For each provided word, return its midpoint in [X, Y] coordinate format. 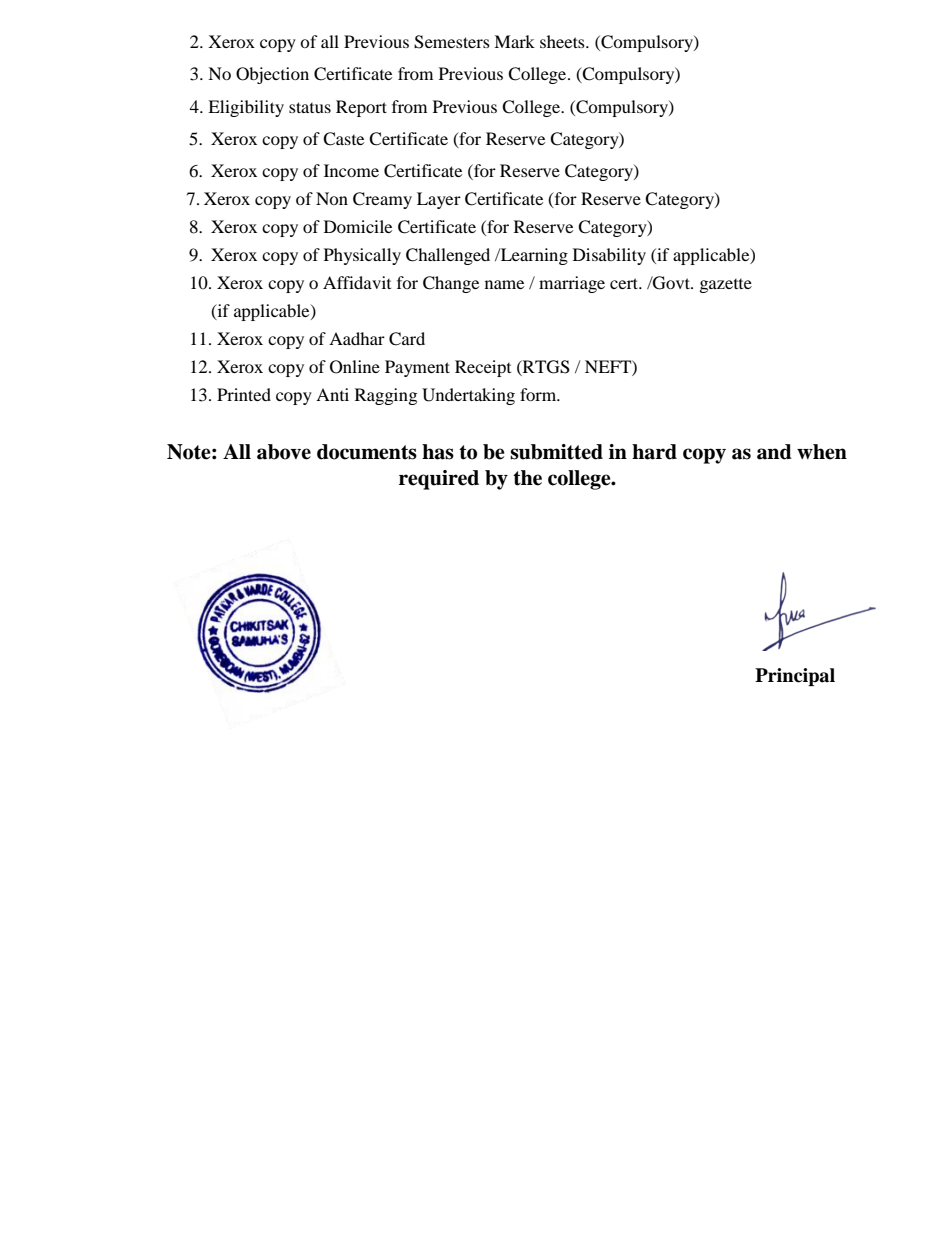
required [439, 480]
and [774, 452]
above [284, 452]
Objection [272, 75]
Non [332, 198]
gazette [726, 286]
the [527, 478]
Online [355, 367]
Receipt [483, 368]
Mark [514, 41]
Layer [439, 200]
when [822, 452]
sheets [563, 41]
